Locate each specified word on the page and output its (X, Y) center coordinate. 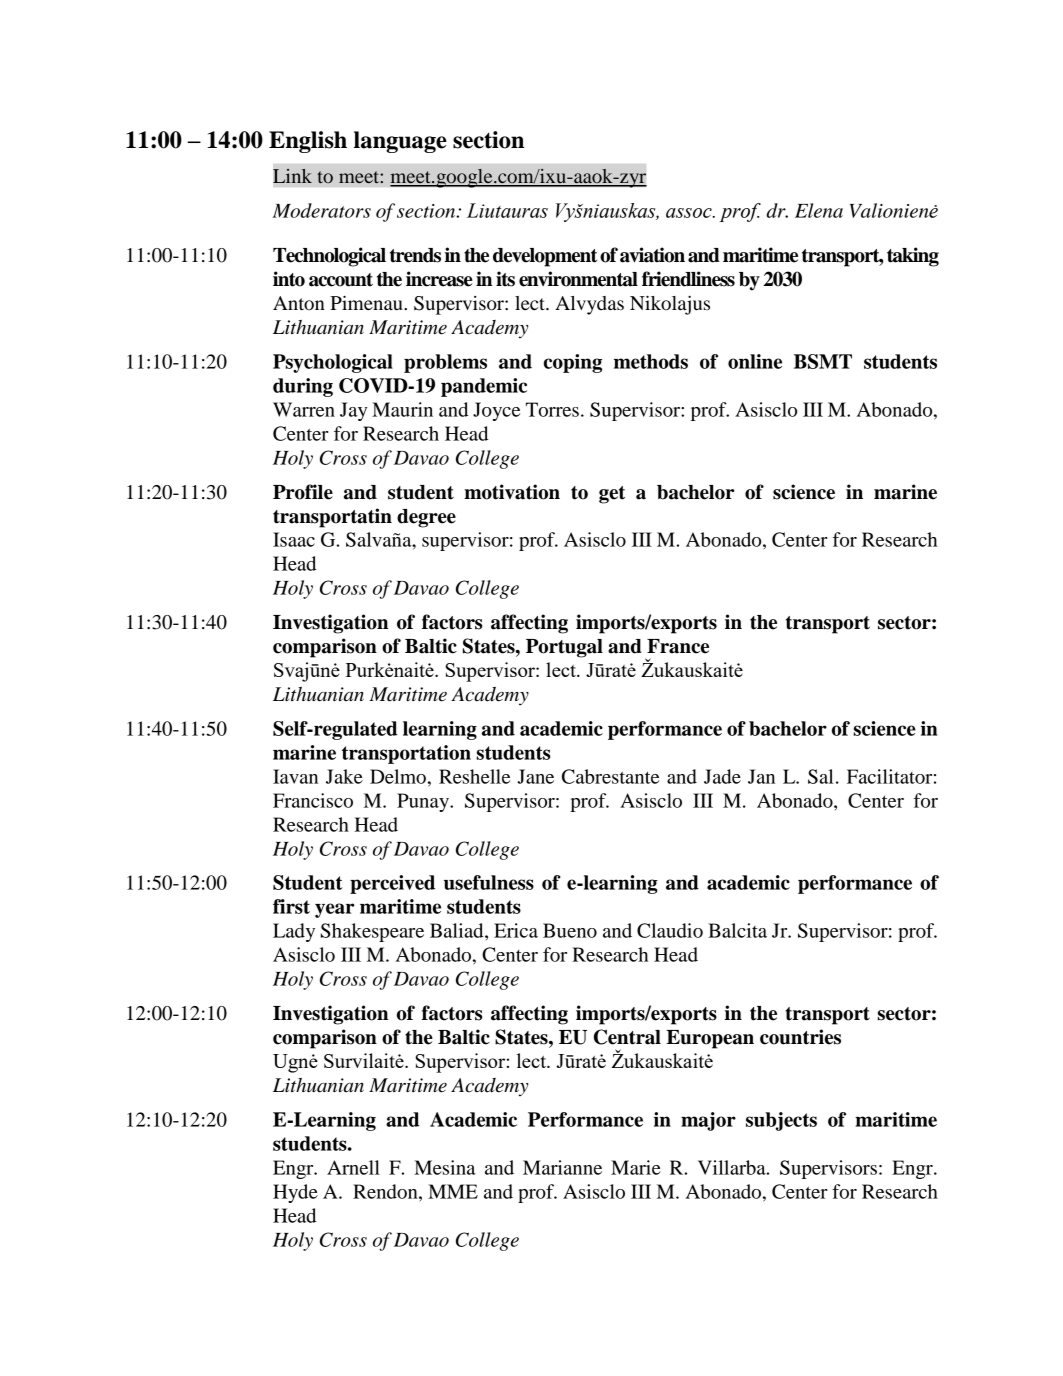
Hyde (295, 1193)
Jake (344, 776)
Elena (819, 210)
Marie (636, 1167)
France (678, 646)
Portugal (564, 648)
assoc (690, 213)
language (400, 142)
